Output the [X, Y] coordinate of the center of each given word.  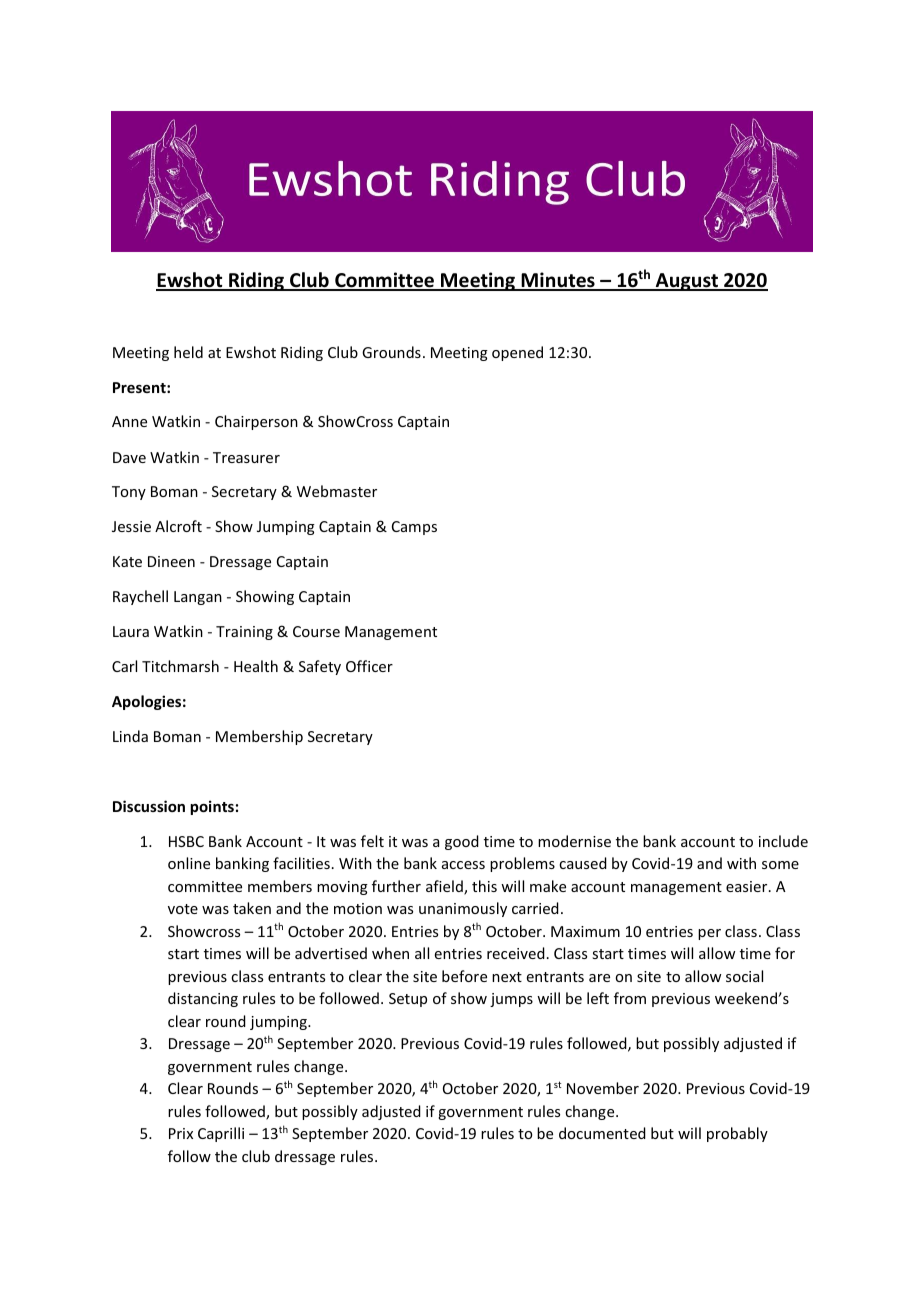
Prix [181, 1133]
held [188, 352]
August [687, 282]
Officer [369, 666]
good [462, 842]
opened [517, 353]
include [783, 841]
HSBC [186, 841]
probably [737, 1134]
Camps [414, 528]
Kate [127, 561]
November [603, 1088]
